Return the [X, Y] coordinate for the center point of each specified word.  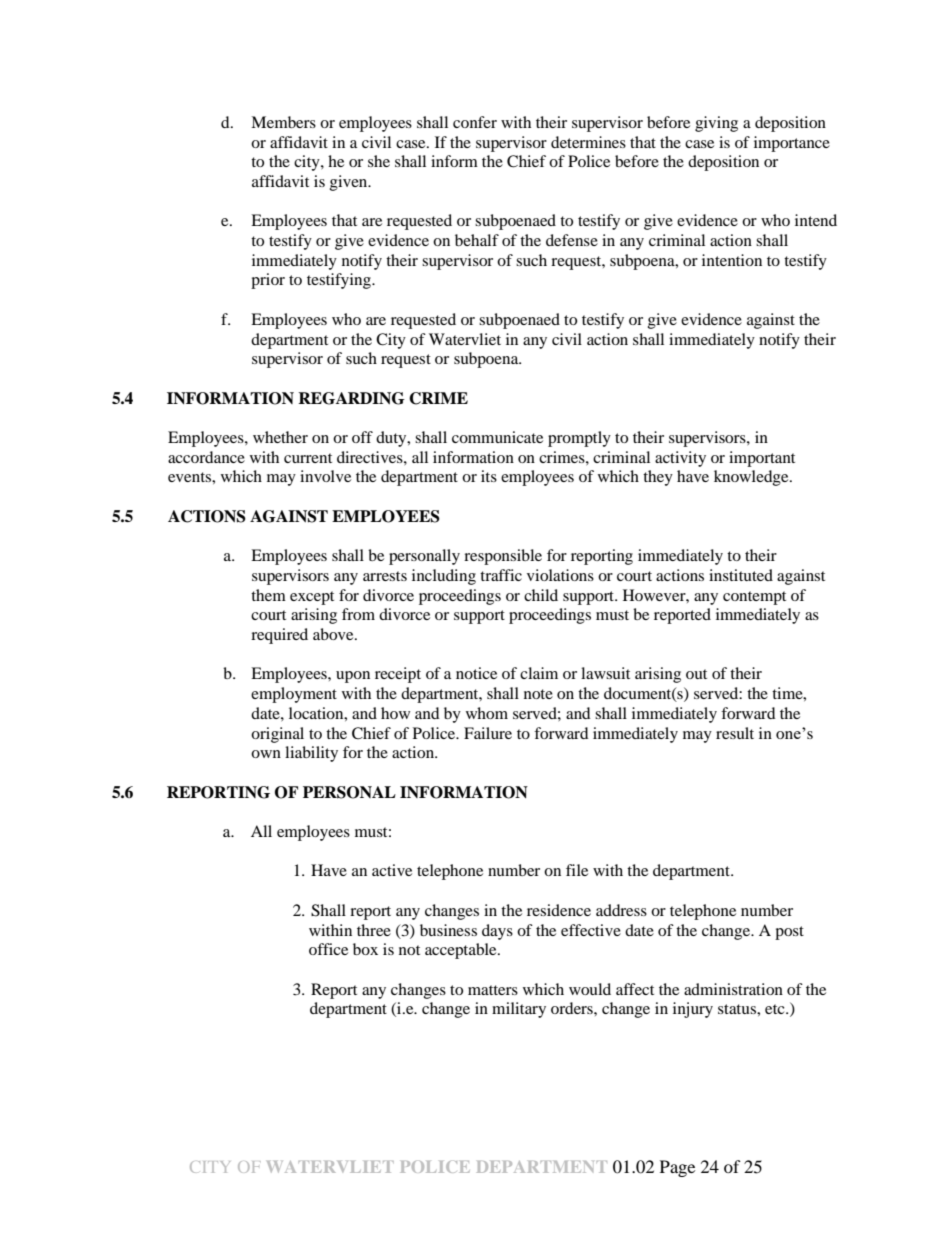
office [328, 949]
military [519, 1010]
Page [677, 1168]
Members [283, 122]
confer [475, 122]
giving [716, 124]
